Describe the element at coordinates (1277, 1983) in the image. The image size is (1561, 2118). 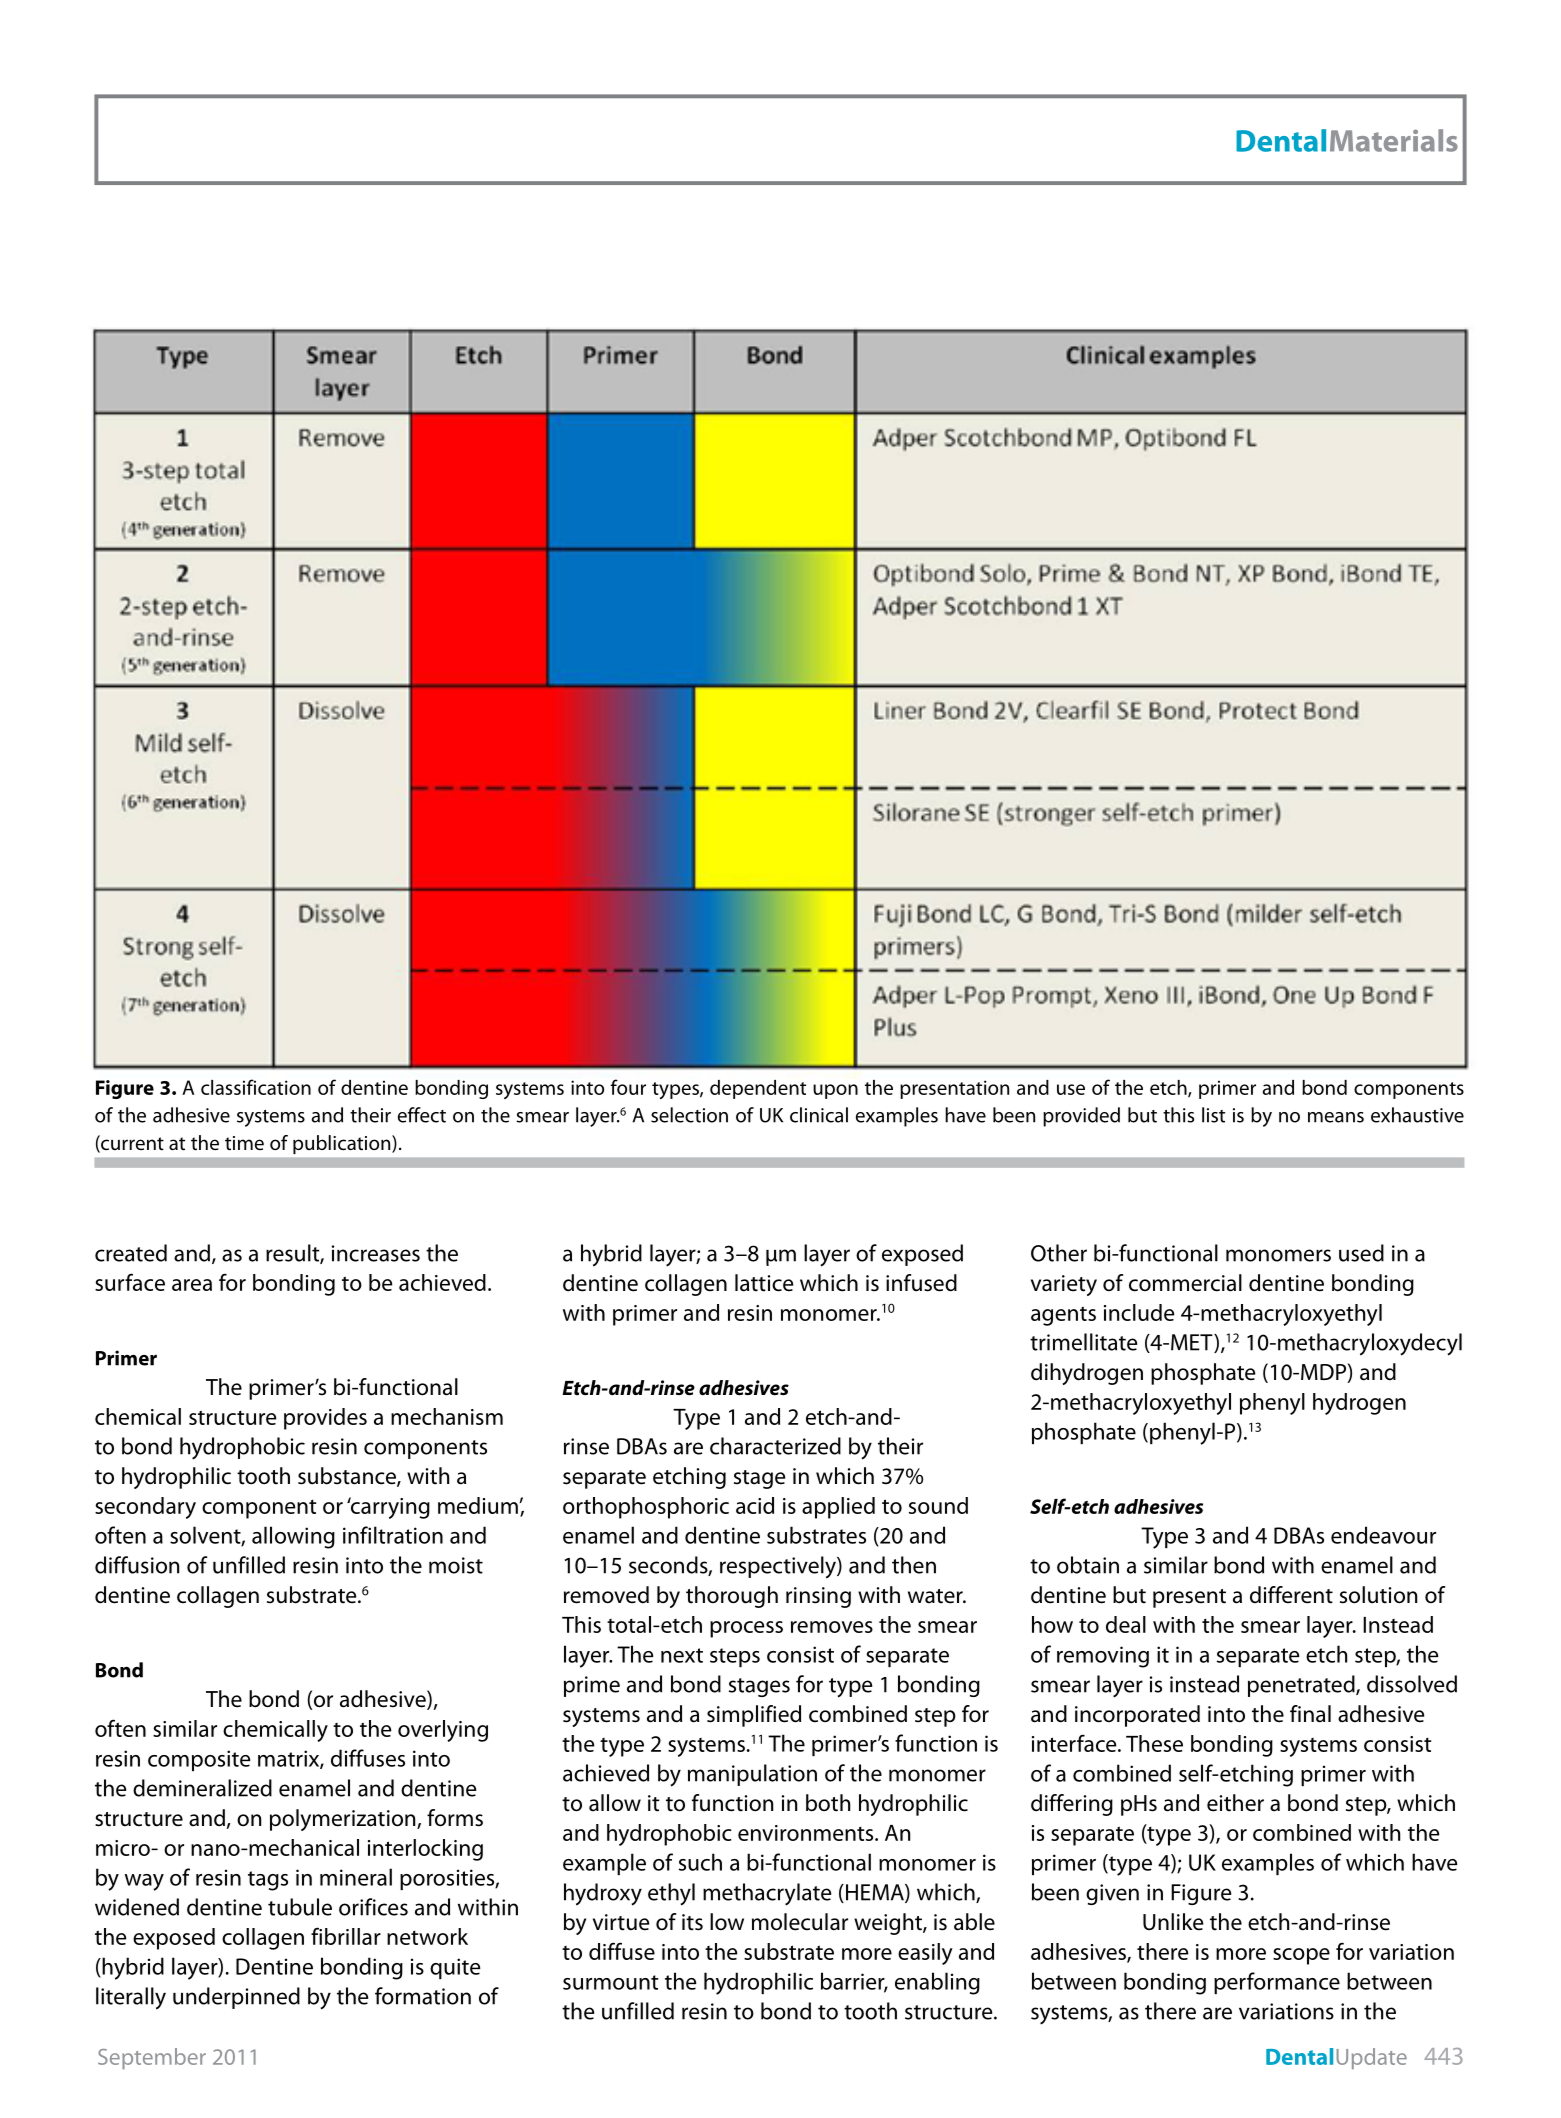
I see `performance` at that location.
